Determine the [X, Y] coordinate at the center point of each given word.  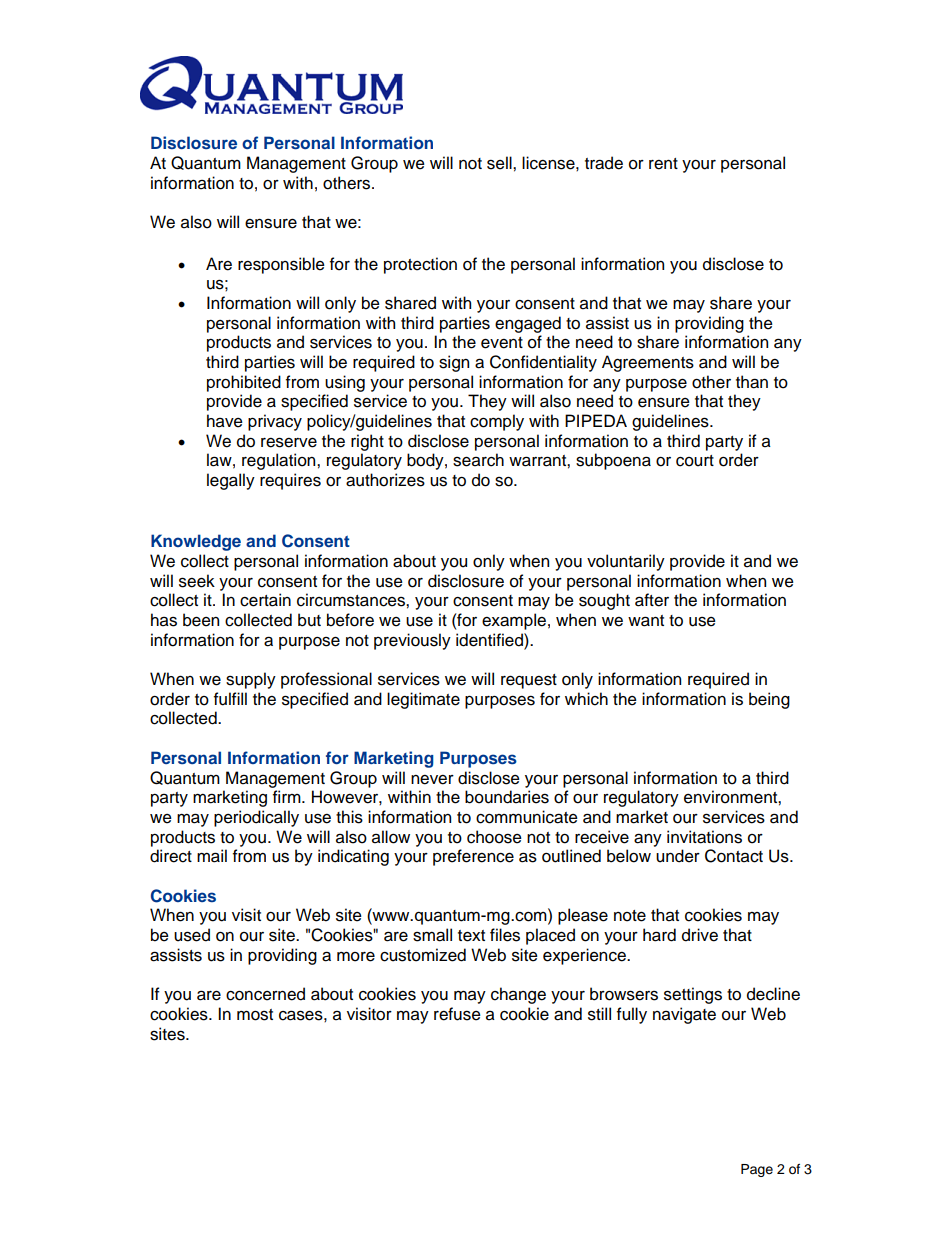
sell [500, 163]
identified [490, 640]
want [646, 621]
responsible [281, 265]
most [255, 1015]
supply [251, 680]
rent [663, 164]
